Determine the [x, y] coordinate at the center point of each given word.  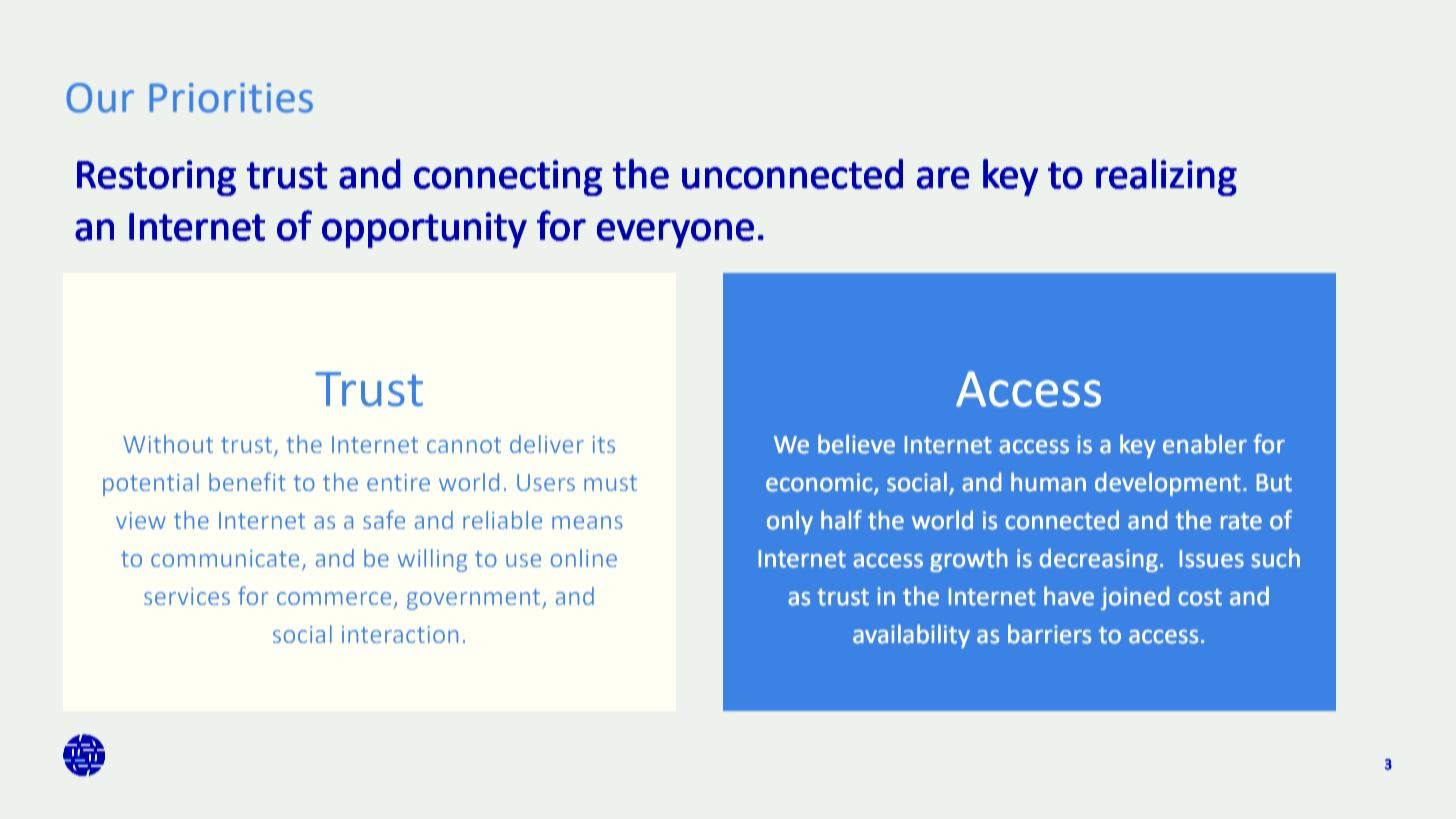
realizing [1166, 177]
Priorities [231, 98]
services [187, 596]
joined [1135, 598]
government [475, 599]
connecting [508, 178]
